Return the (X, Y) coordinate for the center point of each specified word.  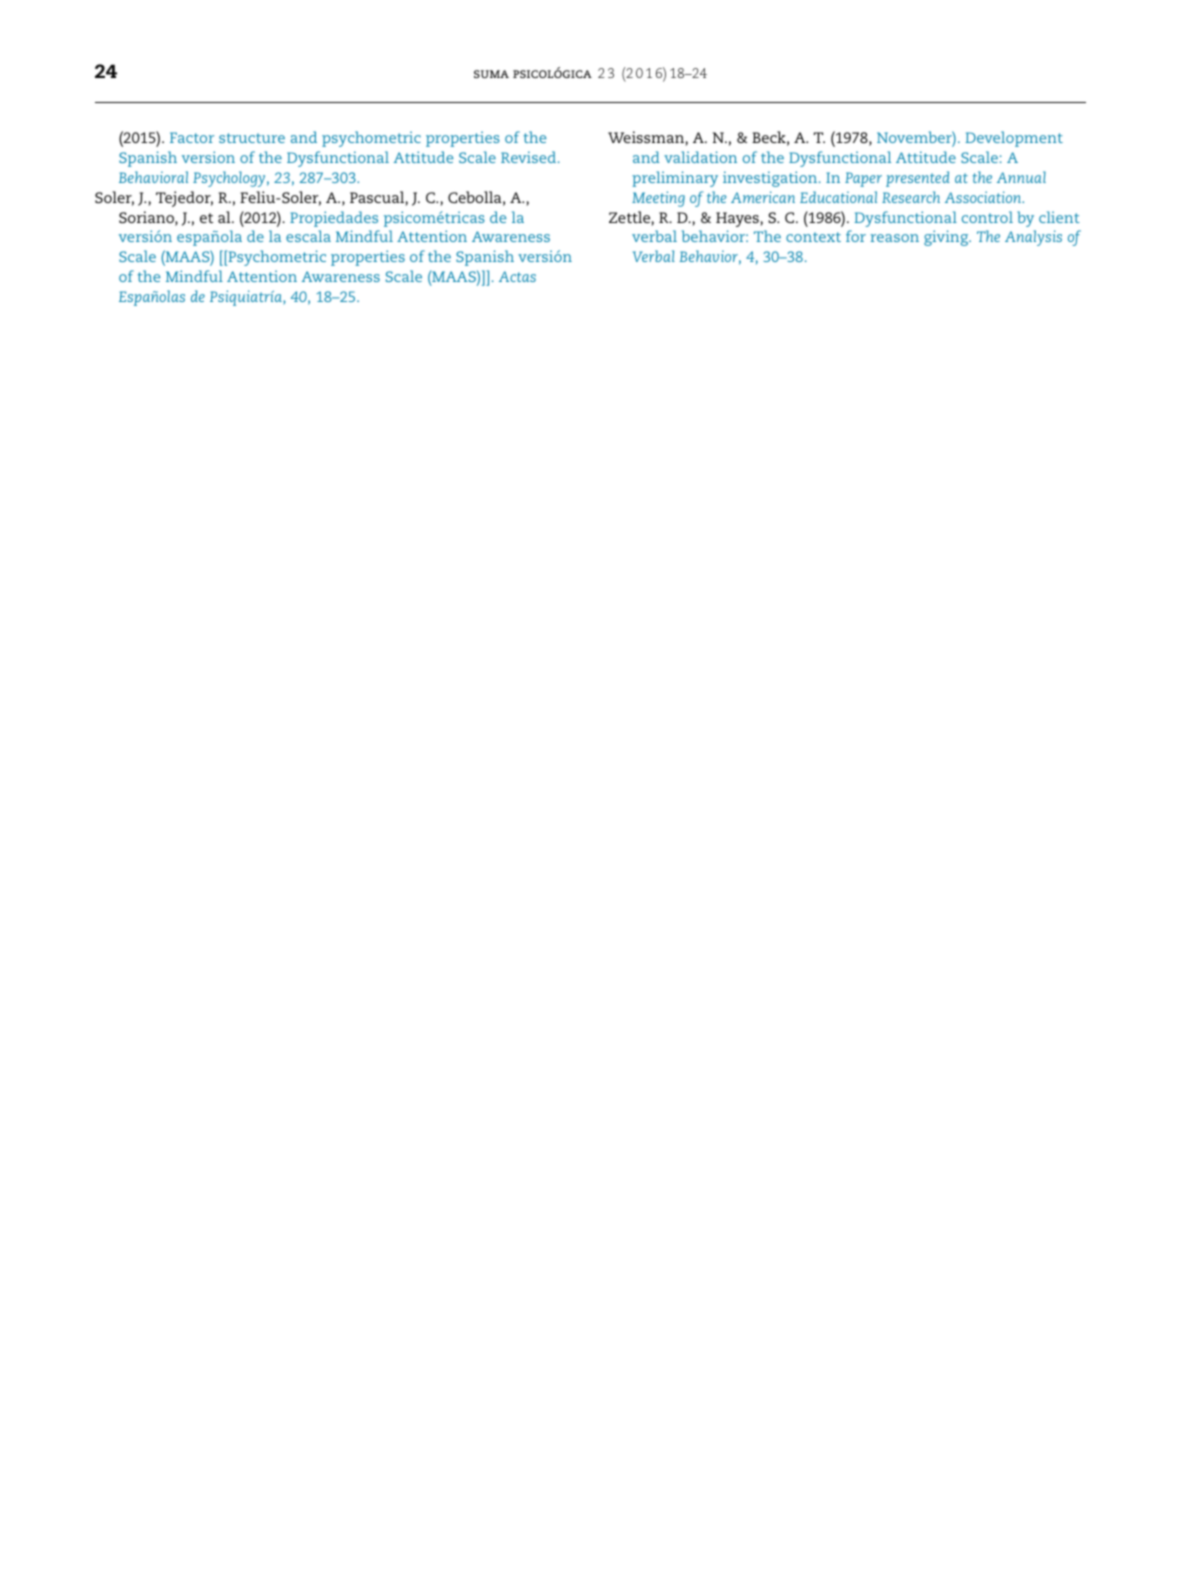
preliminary (675, 179)
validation (700, 157)
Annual (1021, 177)
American (763, 197)
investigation (771, 179)
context (813, 237)
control (987, 217)
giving (947, 238)
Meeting (658, 199)
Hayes (737, 219)
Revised (528, 157)
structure (252, 138)
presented (918, 179)
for (856, 236)
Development (1014, 139)
